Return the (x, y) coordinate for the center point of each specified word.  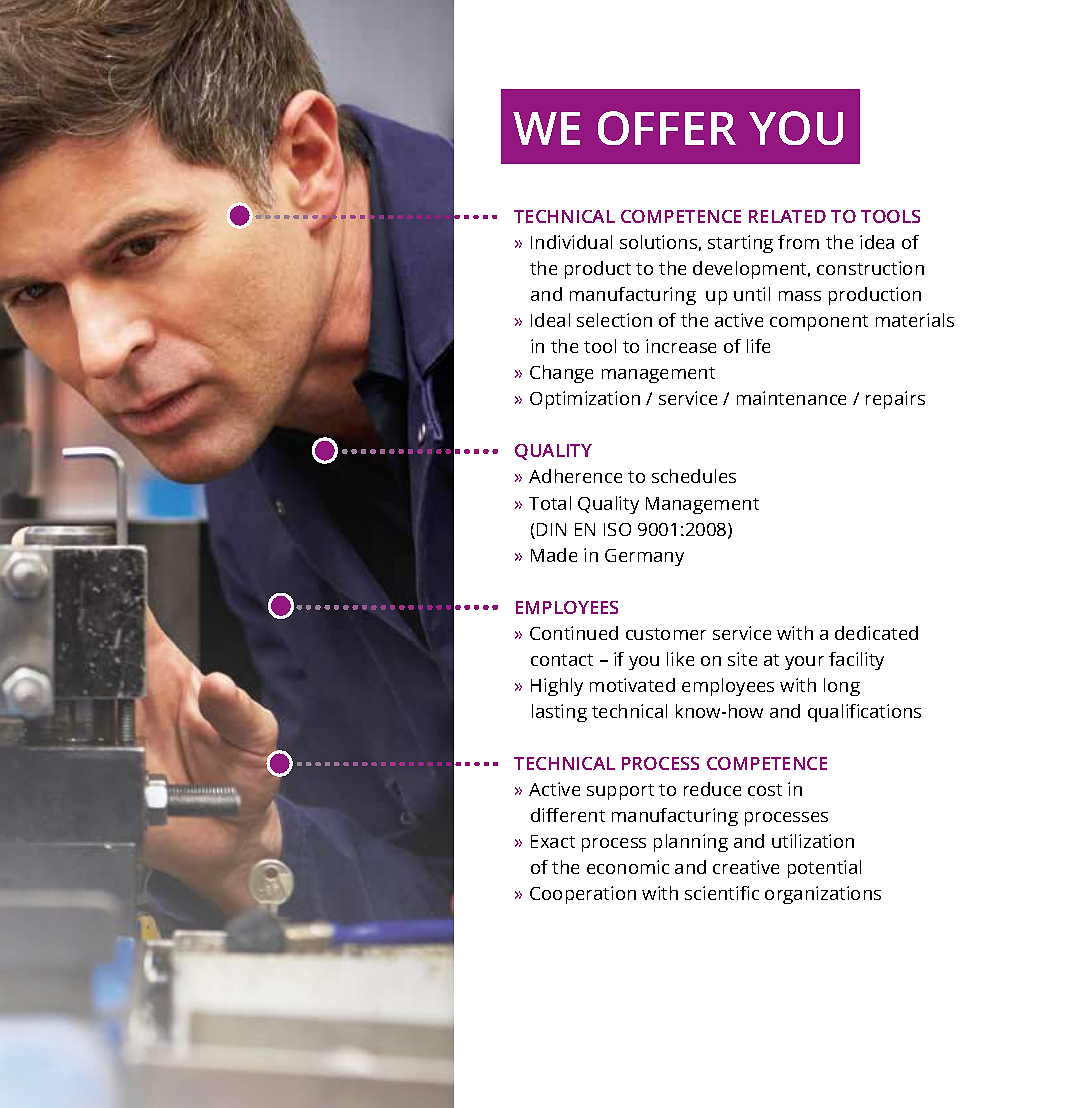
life (758, 346)
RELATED (787, 216)
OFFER (667, 128)
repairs (895, 400)
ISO (617, 529)
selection (614, 320)
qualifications (864, 713)
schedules (694, 476)
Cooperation (583, 895)
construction (870, 268)
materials (915, 320)
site (742, 659)
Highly (557, 687)
